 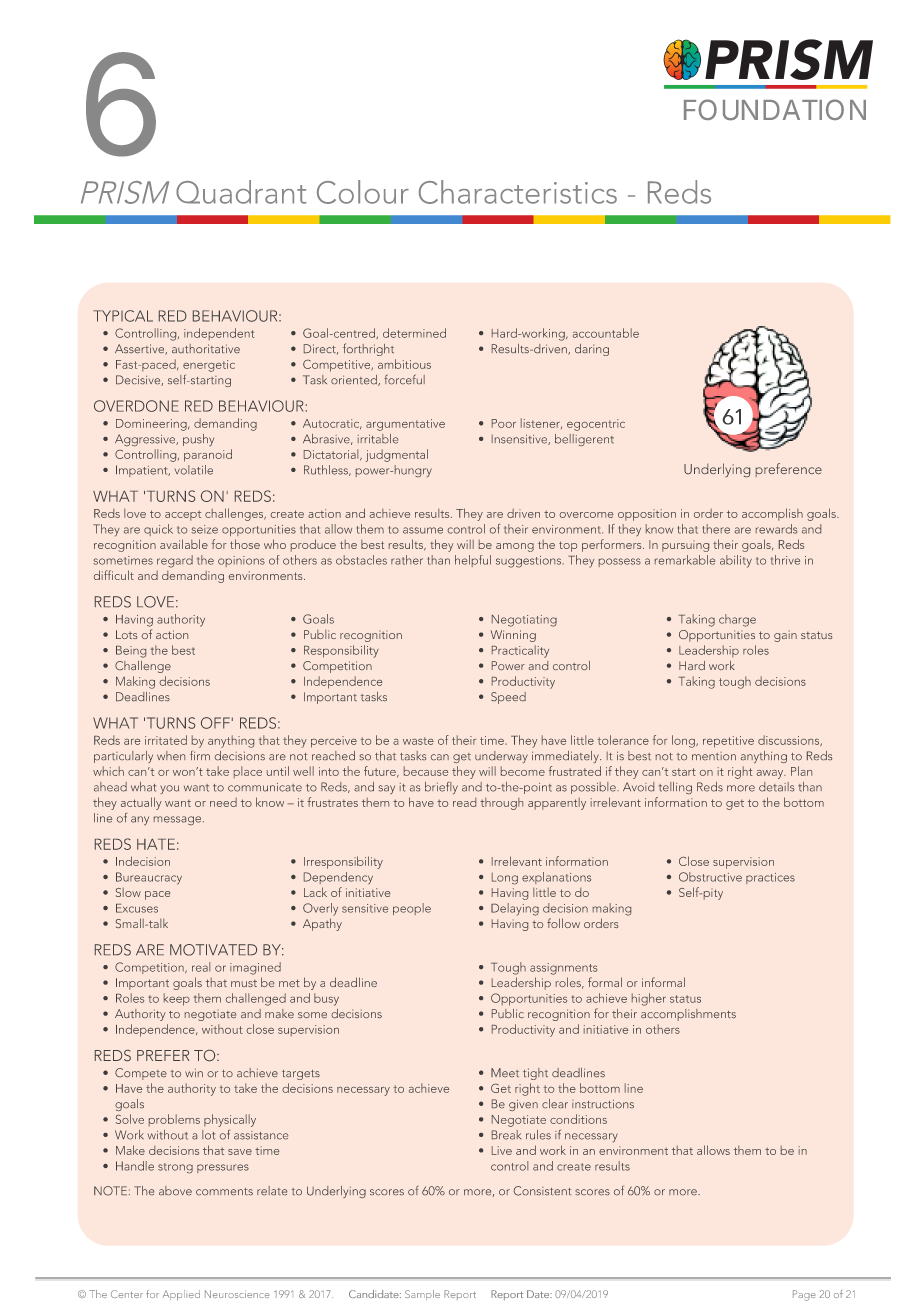 What do you see at coordinates (518, 192) in the image?
I see `Characteristics` at bounding box center [518, 192].
